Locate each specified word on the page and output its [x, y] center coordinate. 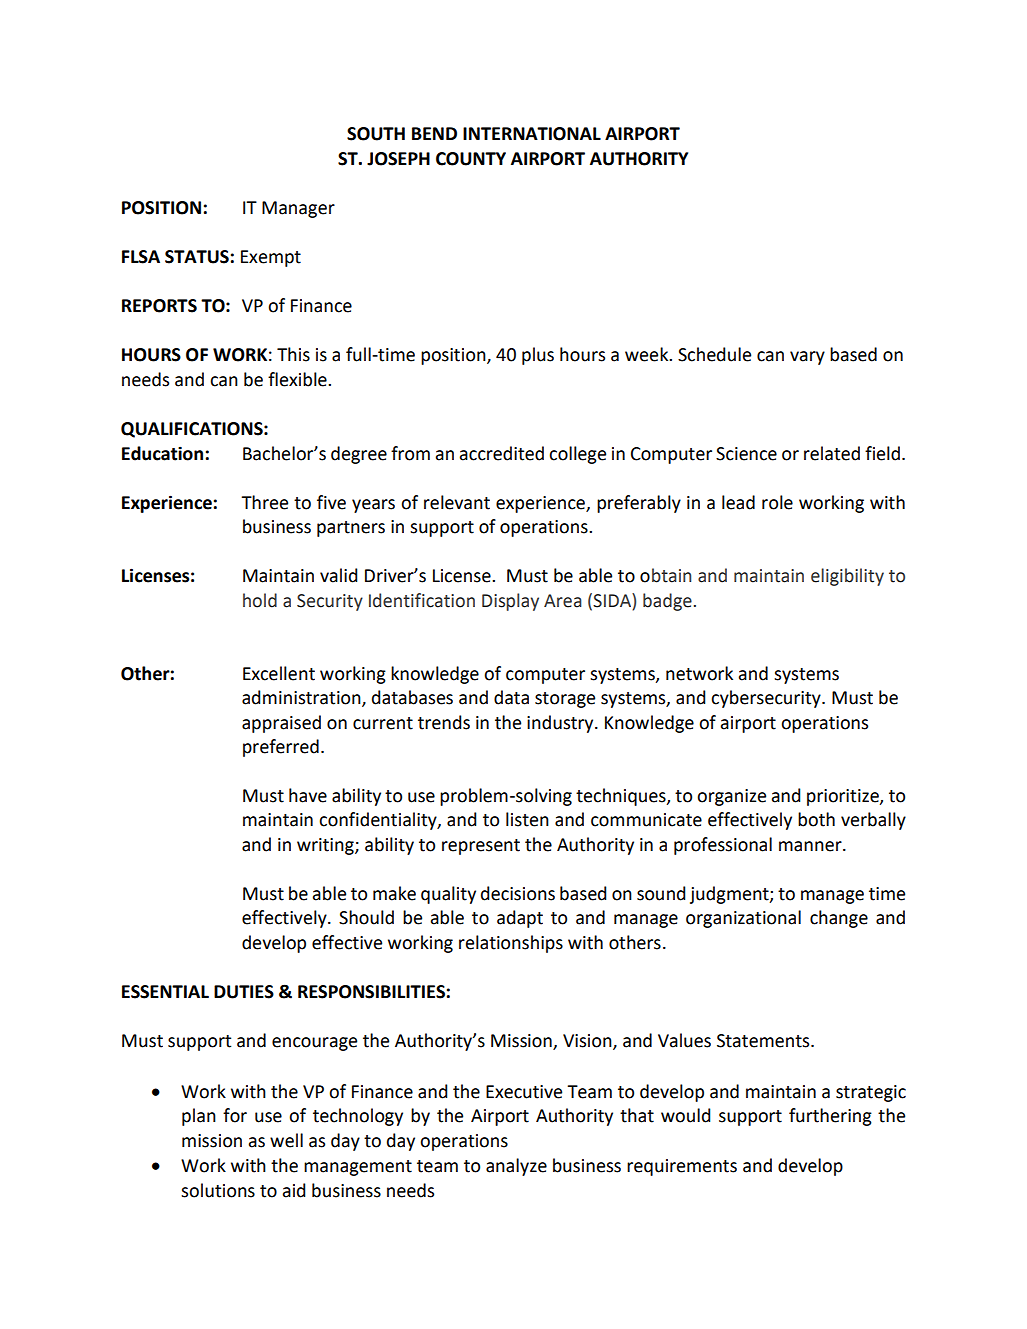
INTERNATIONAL [532, 134]
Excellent [279, 673]
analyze [516, 1167]
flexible [298, 379]
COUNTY [471, 159]
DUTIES [244, 992]
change [839, 919]
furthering [830, 1117]
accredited [502, 453]
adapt [520, 919]
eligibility [847, 577]
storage [565, 700]
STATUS [197, 257]
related [832, 453]
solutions [218, 1190]
